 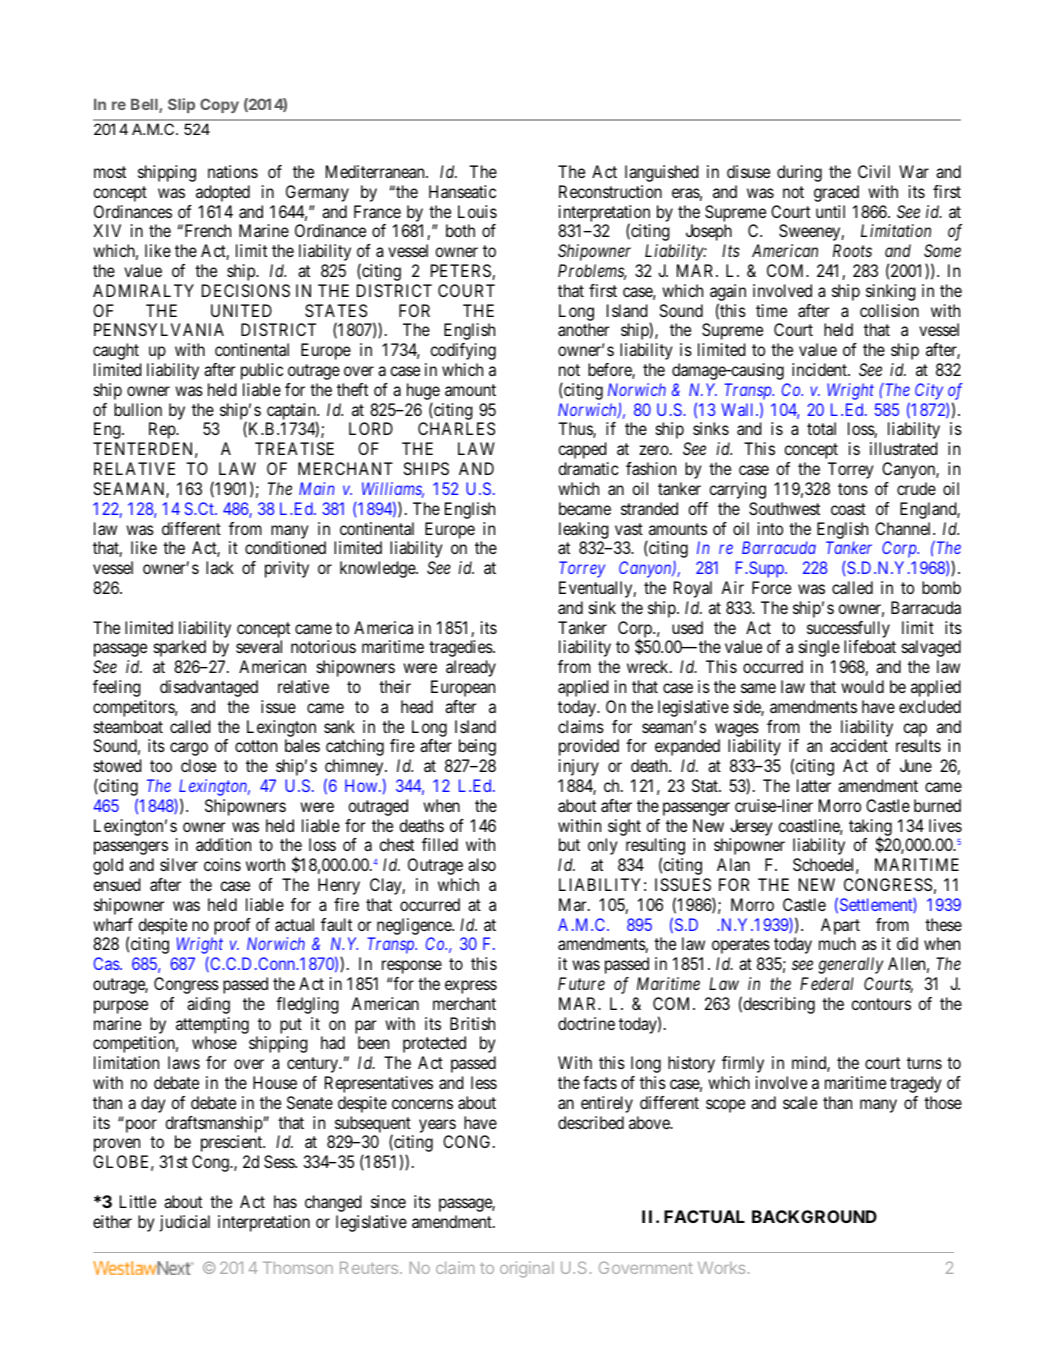 I want to click on nations, so click(x=233, y=171).
